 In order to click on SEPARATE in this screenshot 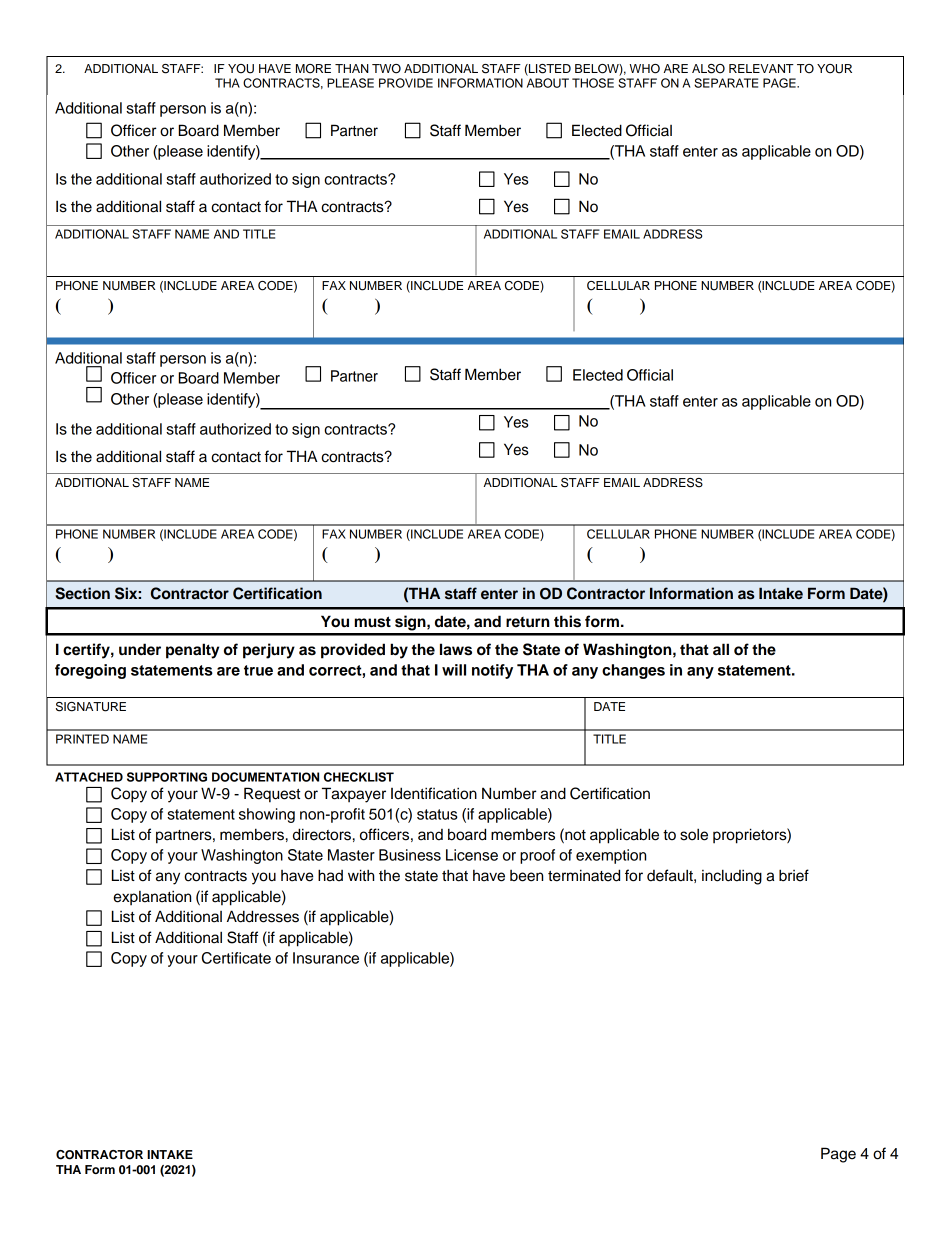, I will do `click(726, 83)`.
